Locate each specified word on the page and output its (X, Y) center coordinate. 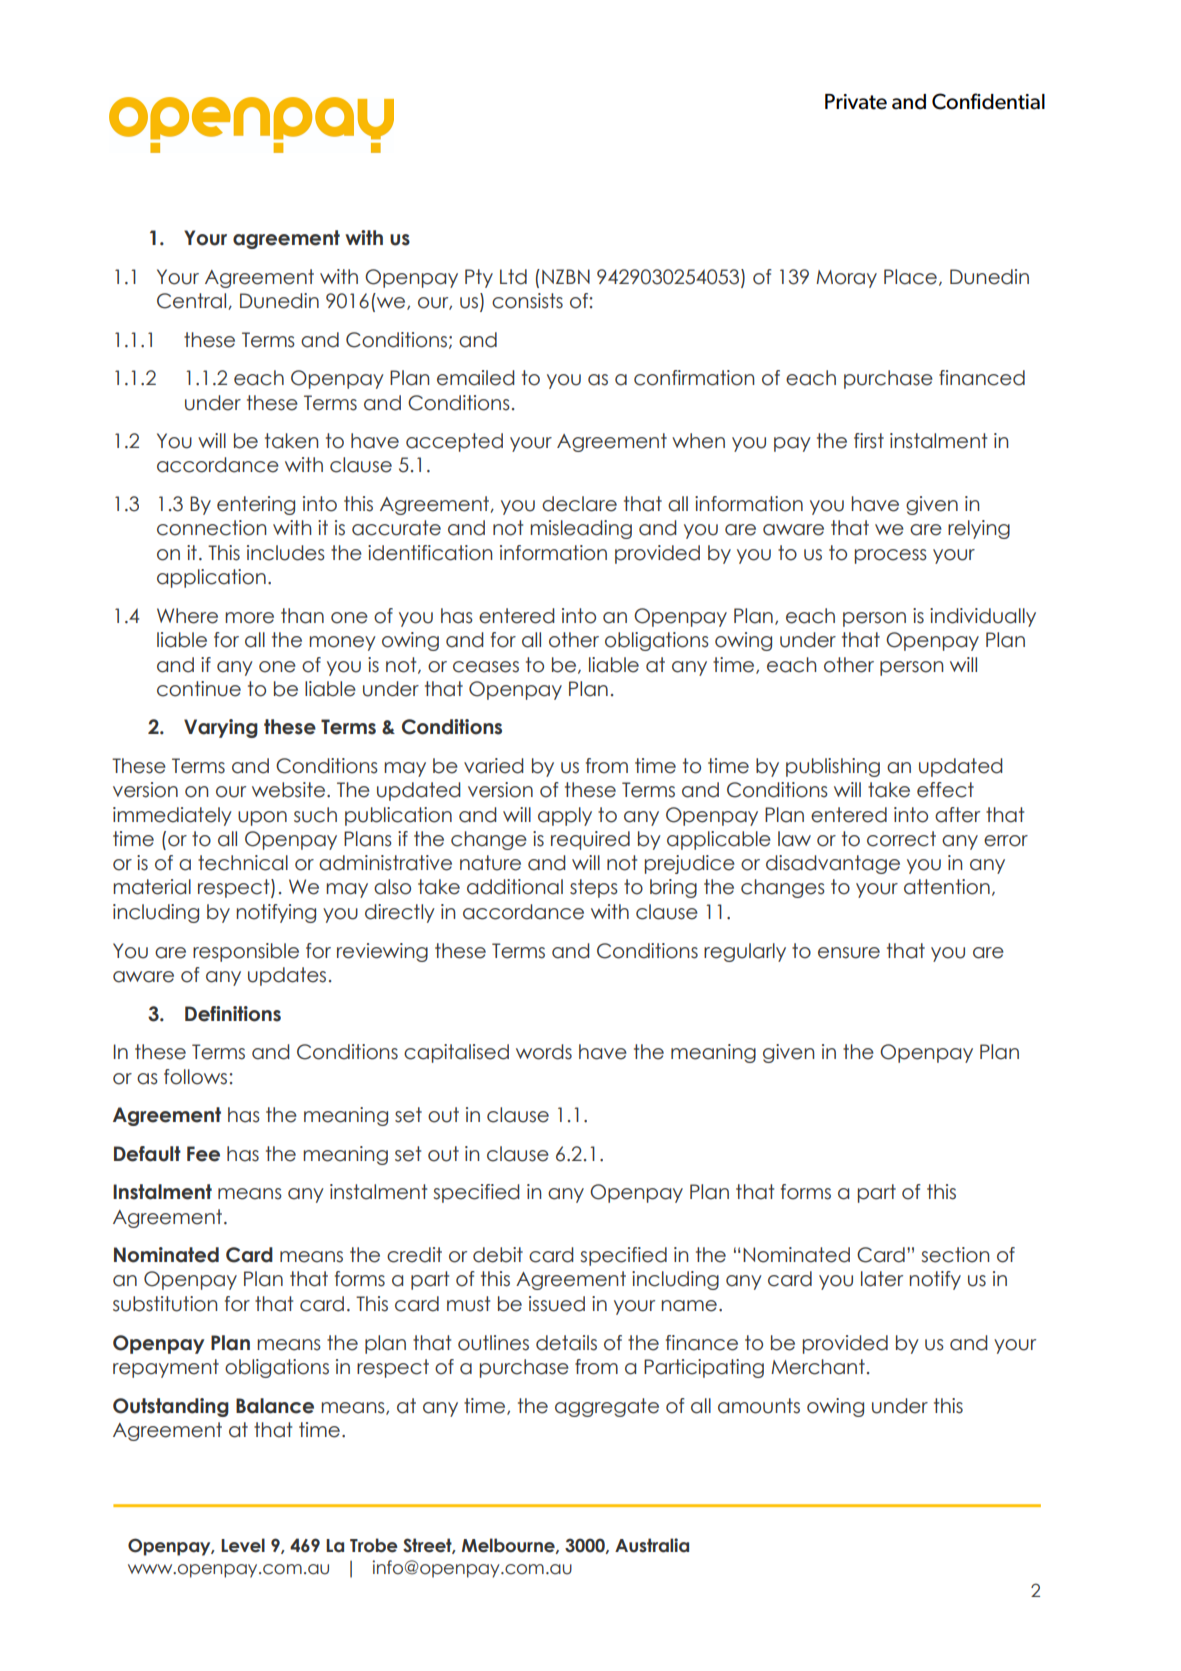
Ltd (513, 277)
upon (262, 818)
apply (565, 816)
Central (193, 301)
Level (243, 1545)
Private (856, 102)
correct (901, 839)
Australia (652, 1545)
